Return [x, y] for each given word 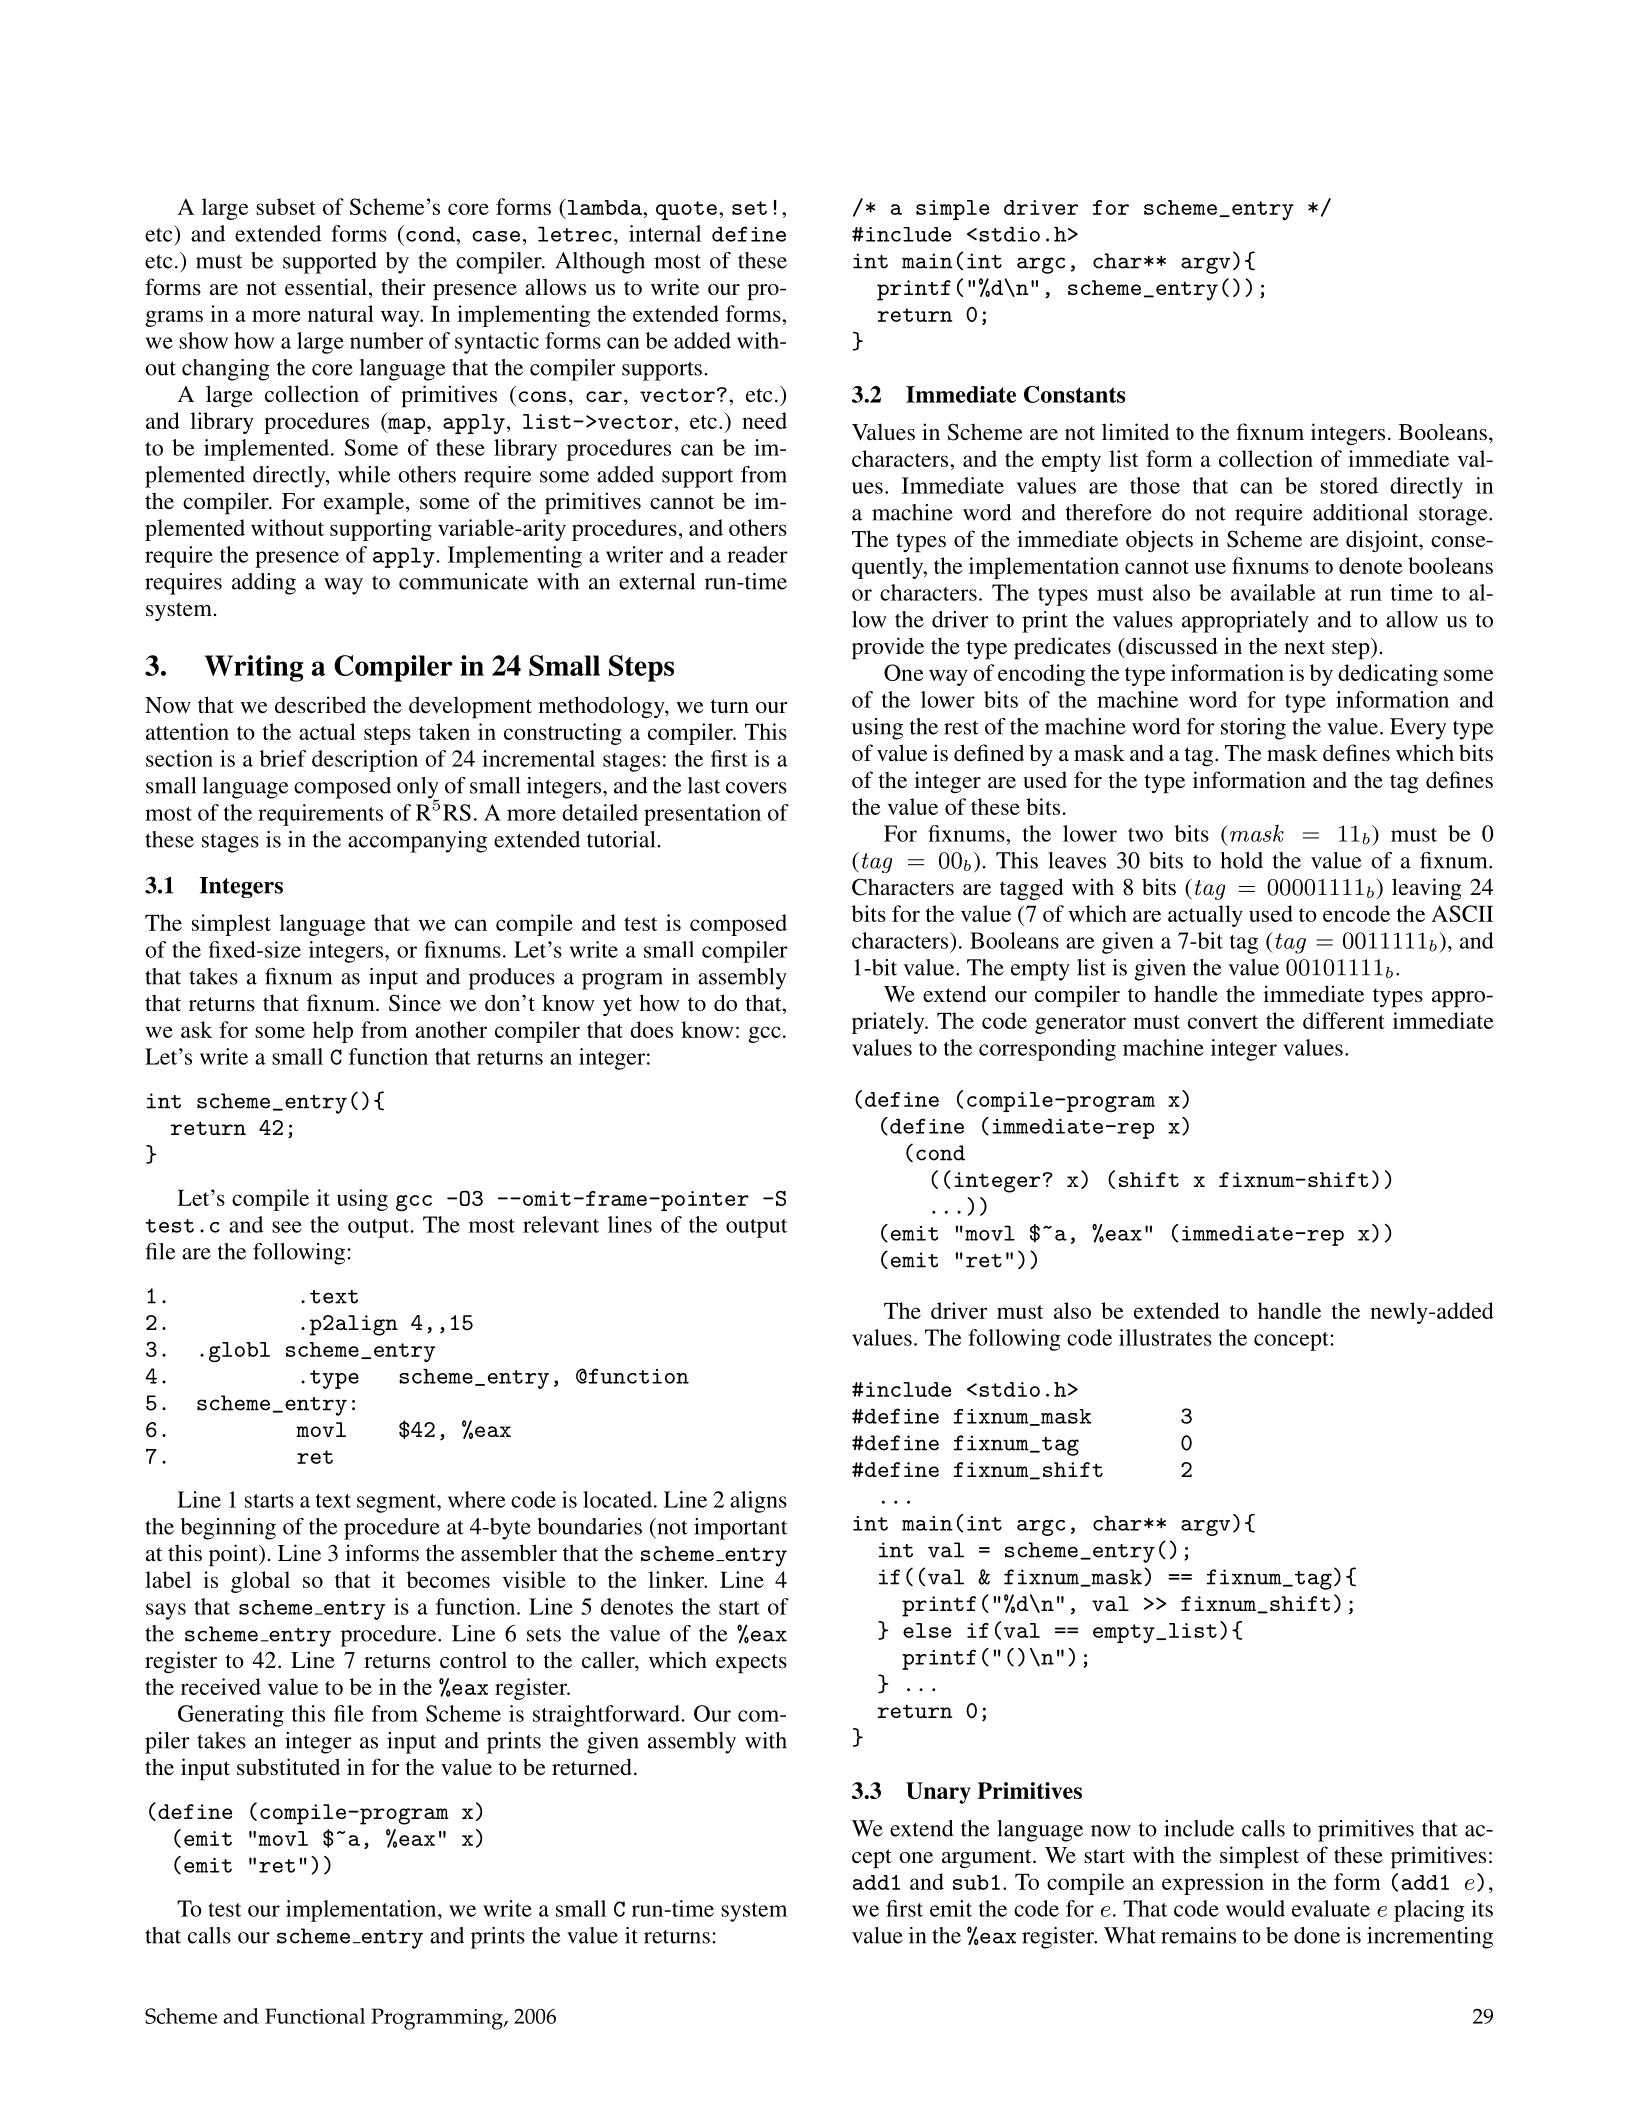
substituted [288, 1767]
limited [1135, 431]
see [287, 1227]
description [365, 761]
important [740, 1529]
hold [1242, 860]
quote [686, 210]
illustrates [1165, 1337]
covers [756, 788]
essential [326, 287]
